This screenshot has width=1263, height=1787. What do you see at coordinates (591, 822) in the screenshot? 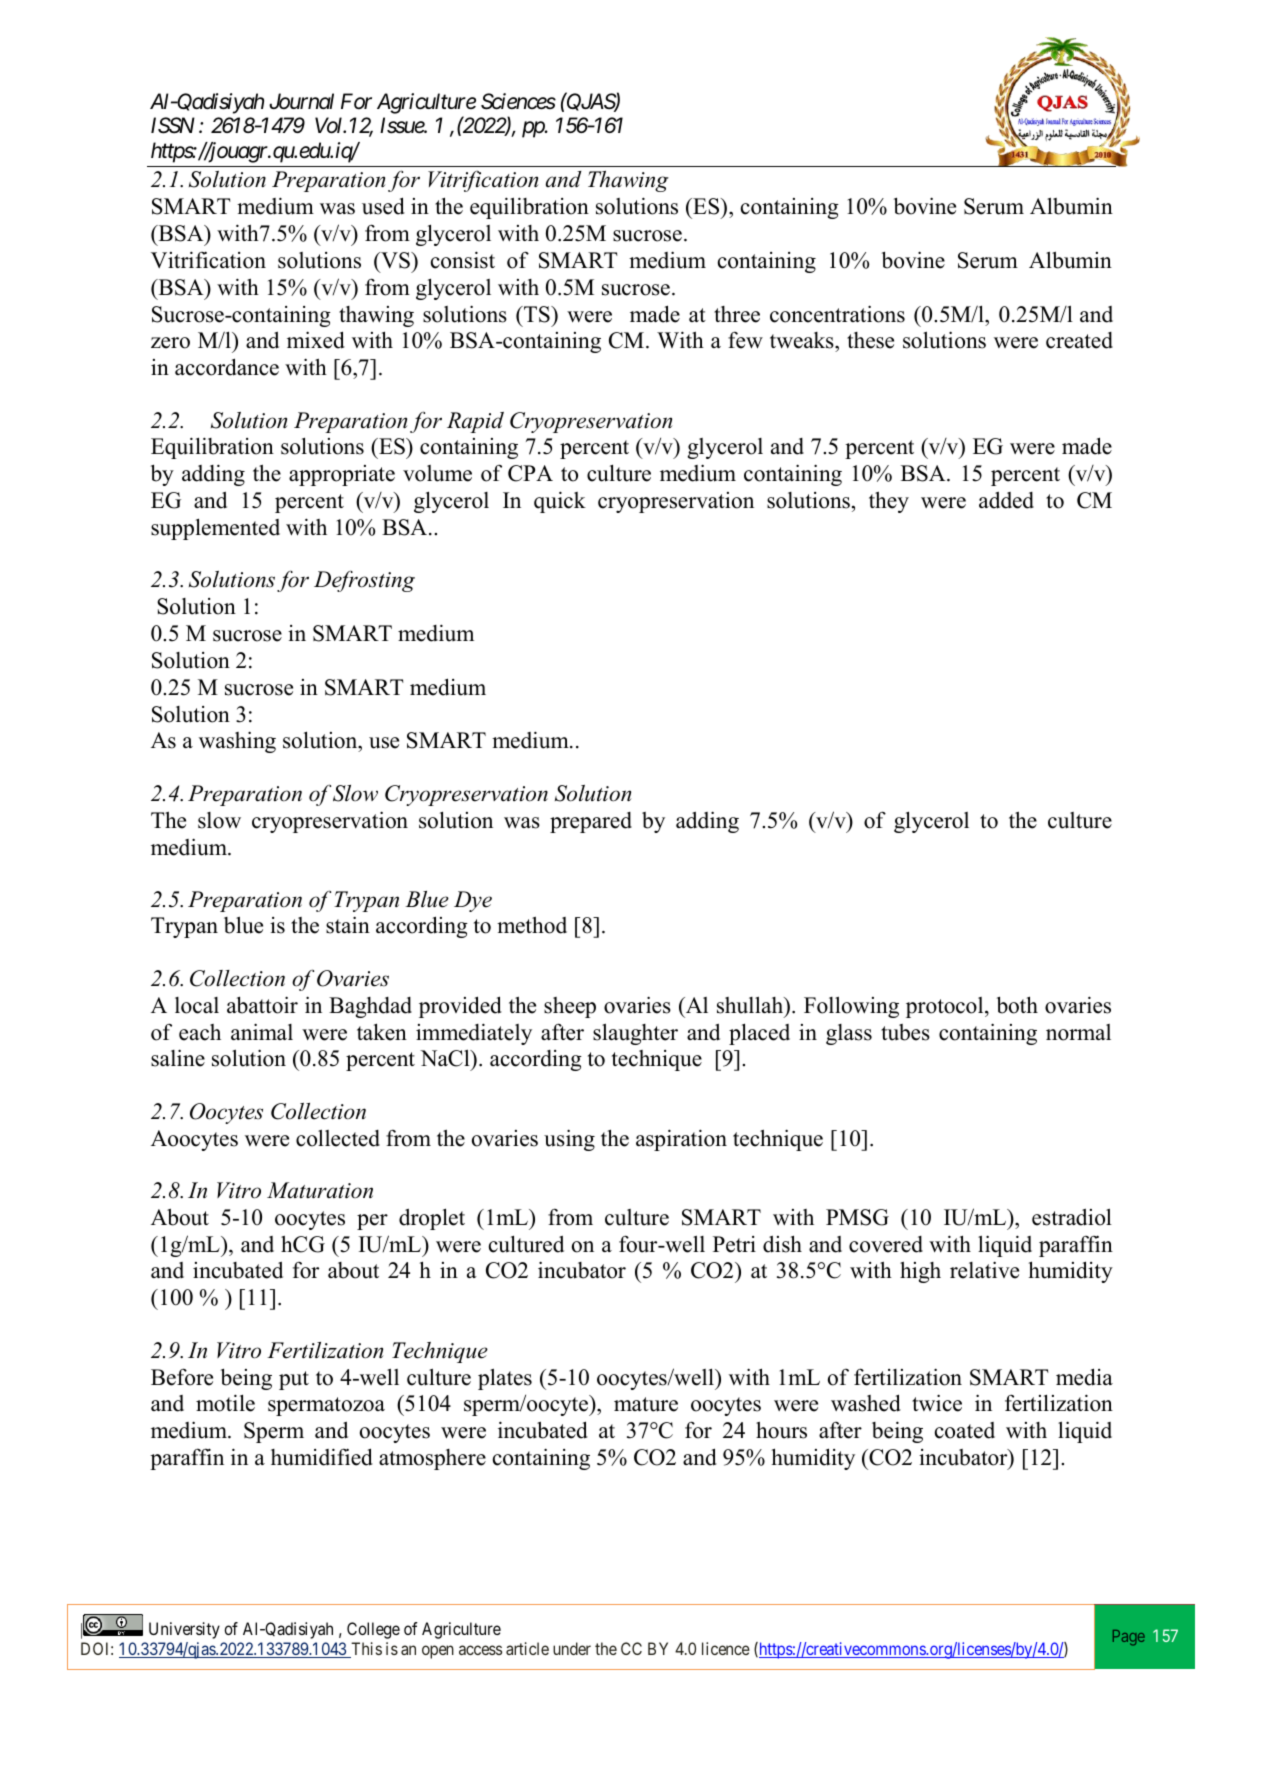
I see `prepared` at bounding box center [591, 822].
